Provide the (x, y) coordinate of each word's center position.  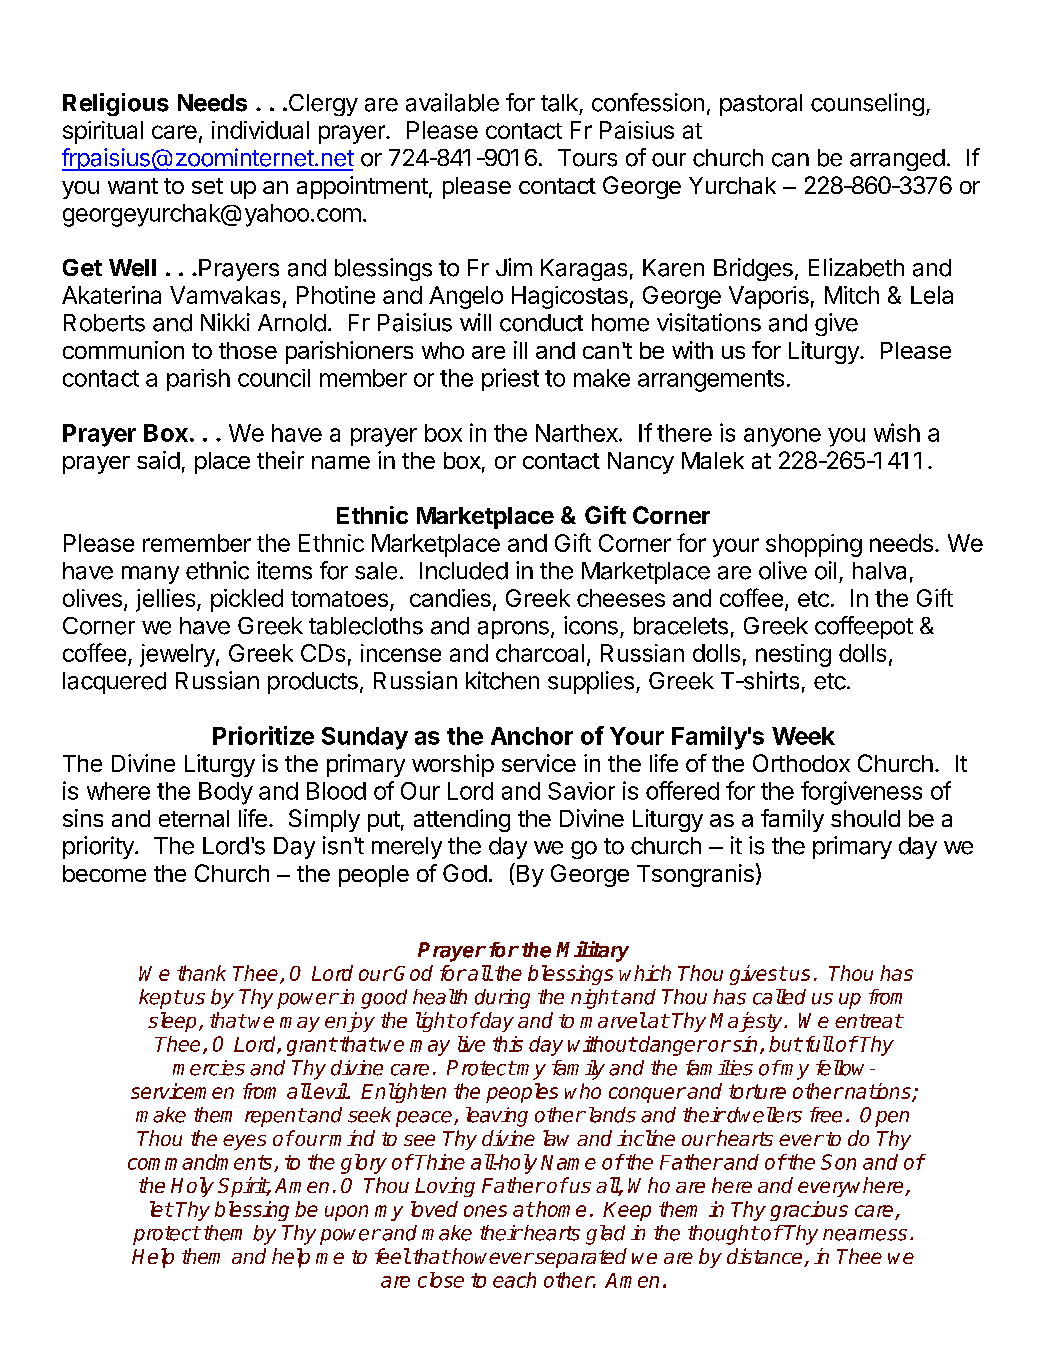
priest (510, 379)
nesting (793, 655)
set (207, 186)
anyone (782, 437)
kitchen (502, 680)
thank (201, 973)
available (452, 102)
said (158, 460)
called (779, 997)
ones (485, 1211)
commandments (201, 1163)
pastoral (761, 105)
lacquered (114, 683)
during (502, 999)
